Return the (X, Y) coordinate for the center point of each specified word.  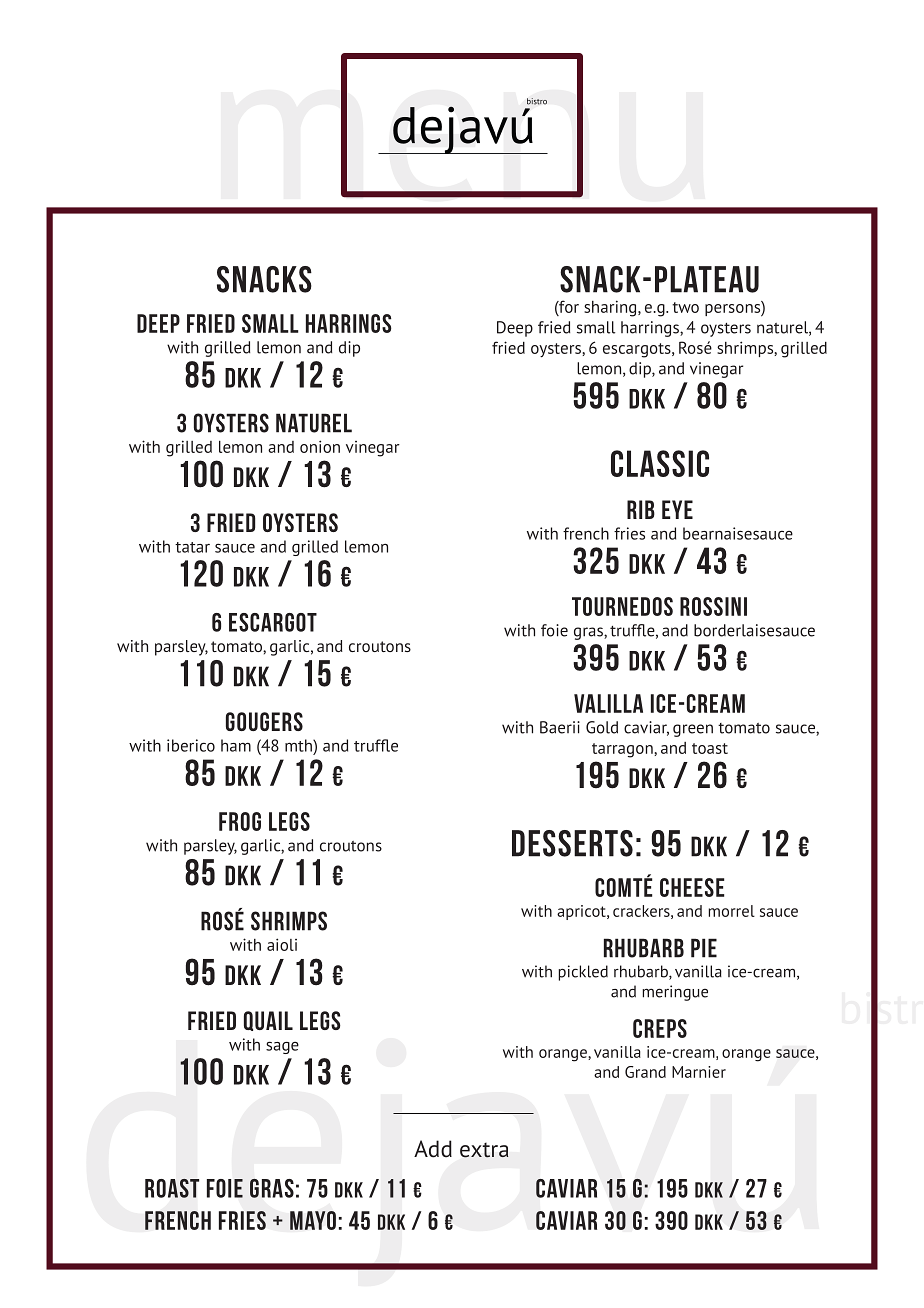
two (685, 307)
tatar (192, 547)
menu (462, 142)
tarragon (623, 750)
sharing (611, 308)
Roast (172, 1188)
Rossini (713, 606)
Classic (660, 463)
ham (236, 745)
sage (282, 1047)
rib (641, 509)
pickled (583, 973)
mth (299, 745)
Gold (602, 727)
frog (240, 821)
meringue (675, 993)
